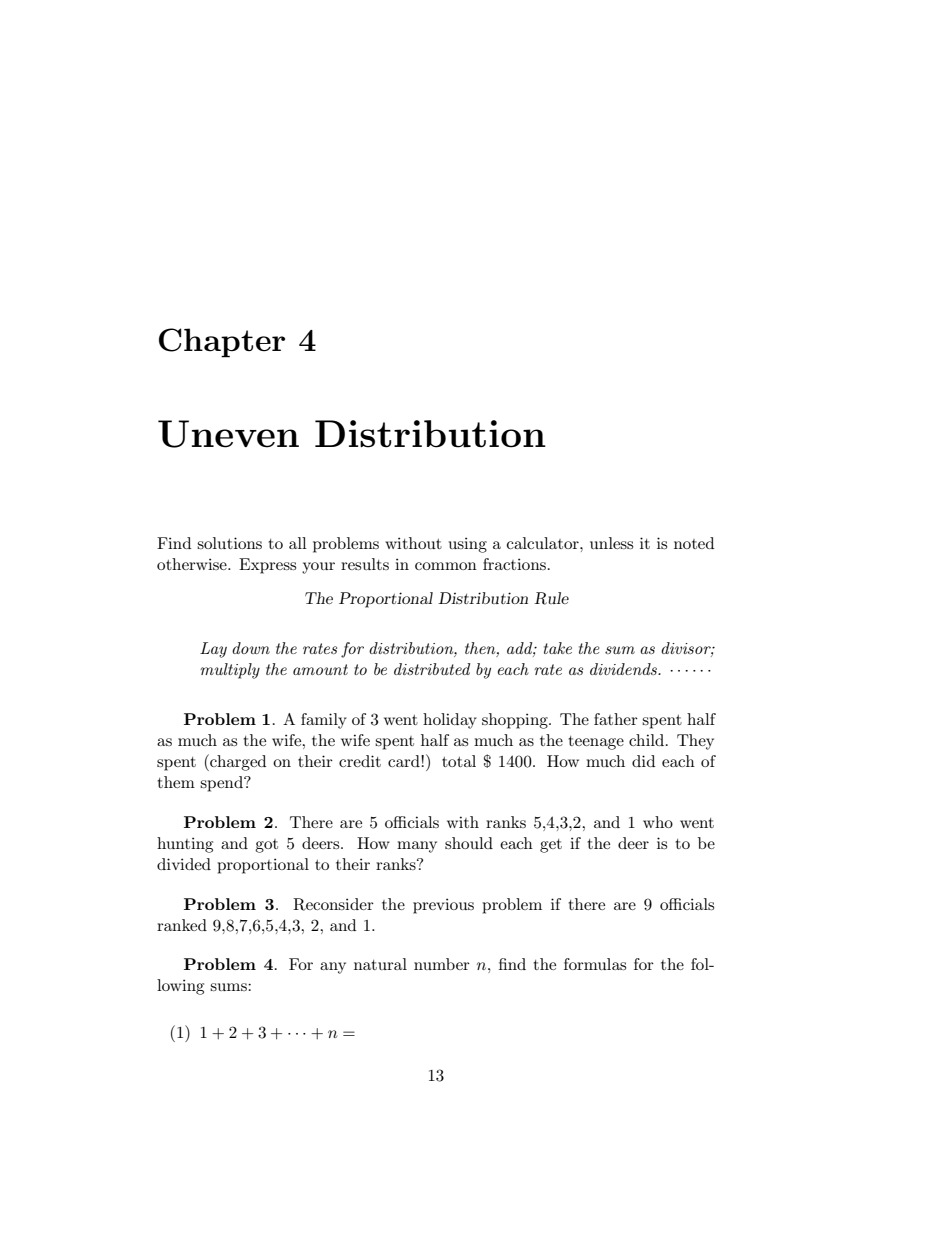 This document has height=1233, width=952. I want to click on total, so click(459, 761).
